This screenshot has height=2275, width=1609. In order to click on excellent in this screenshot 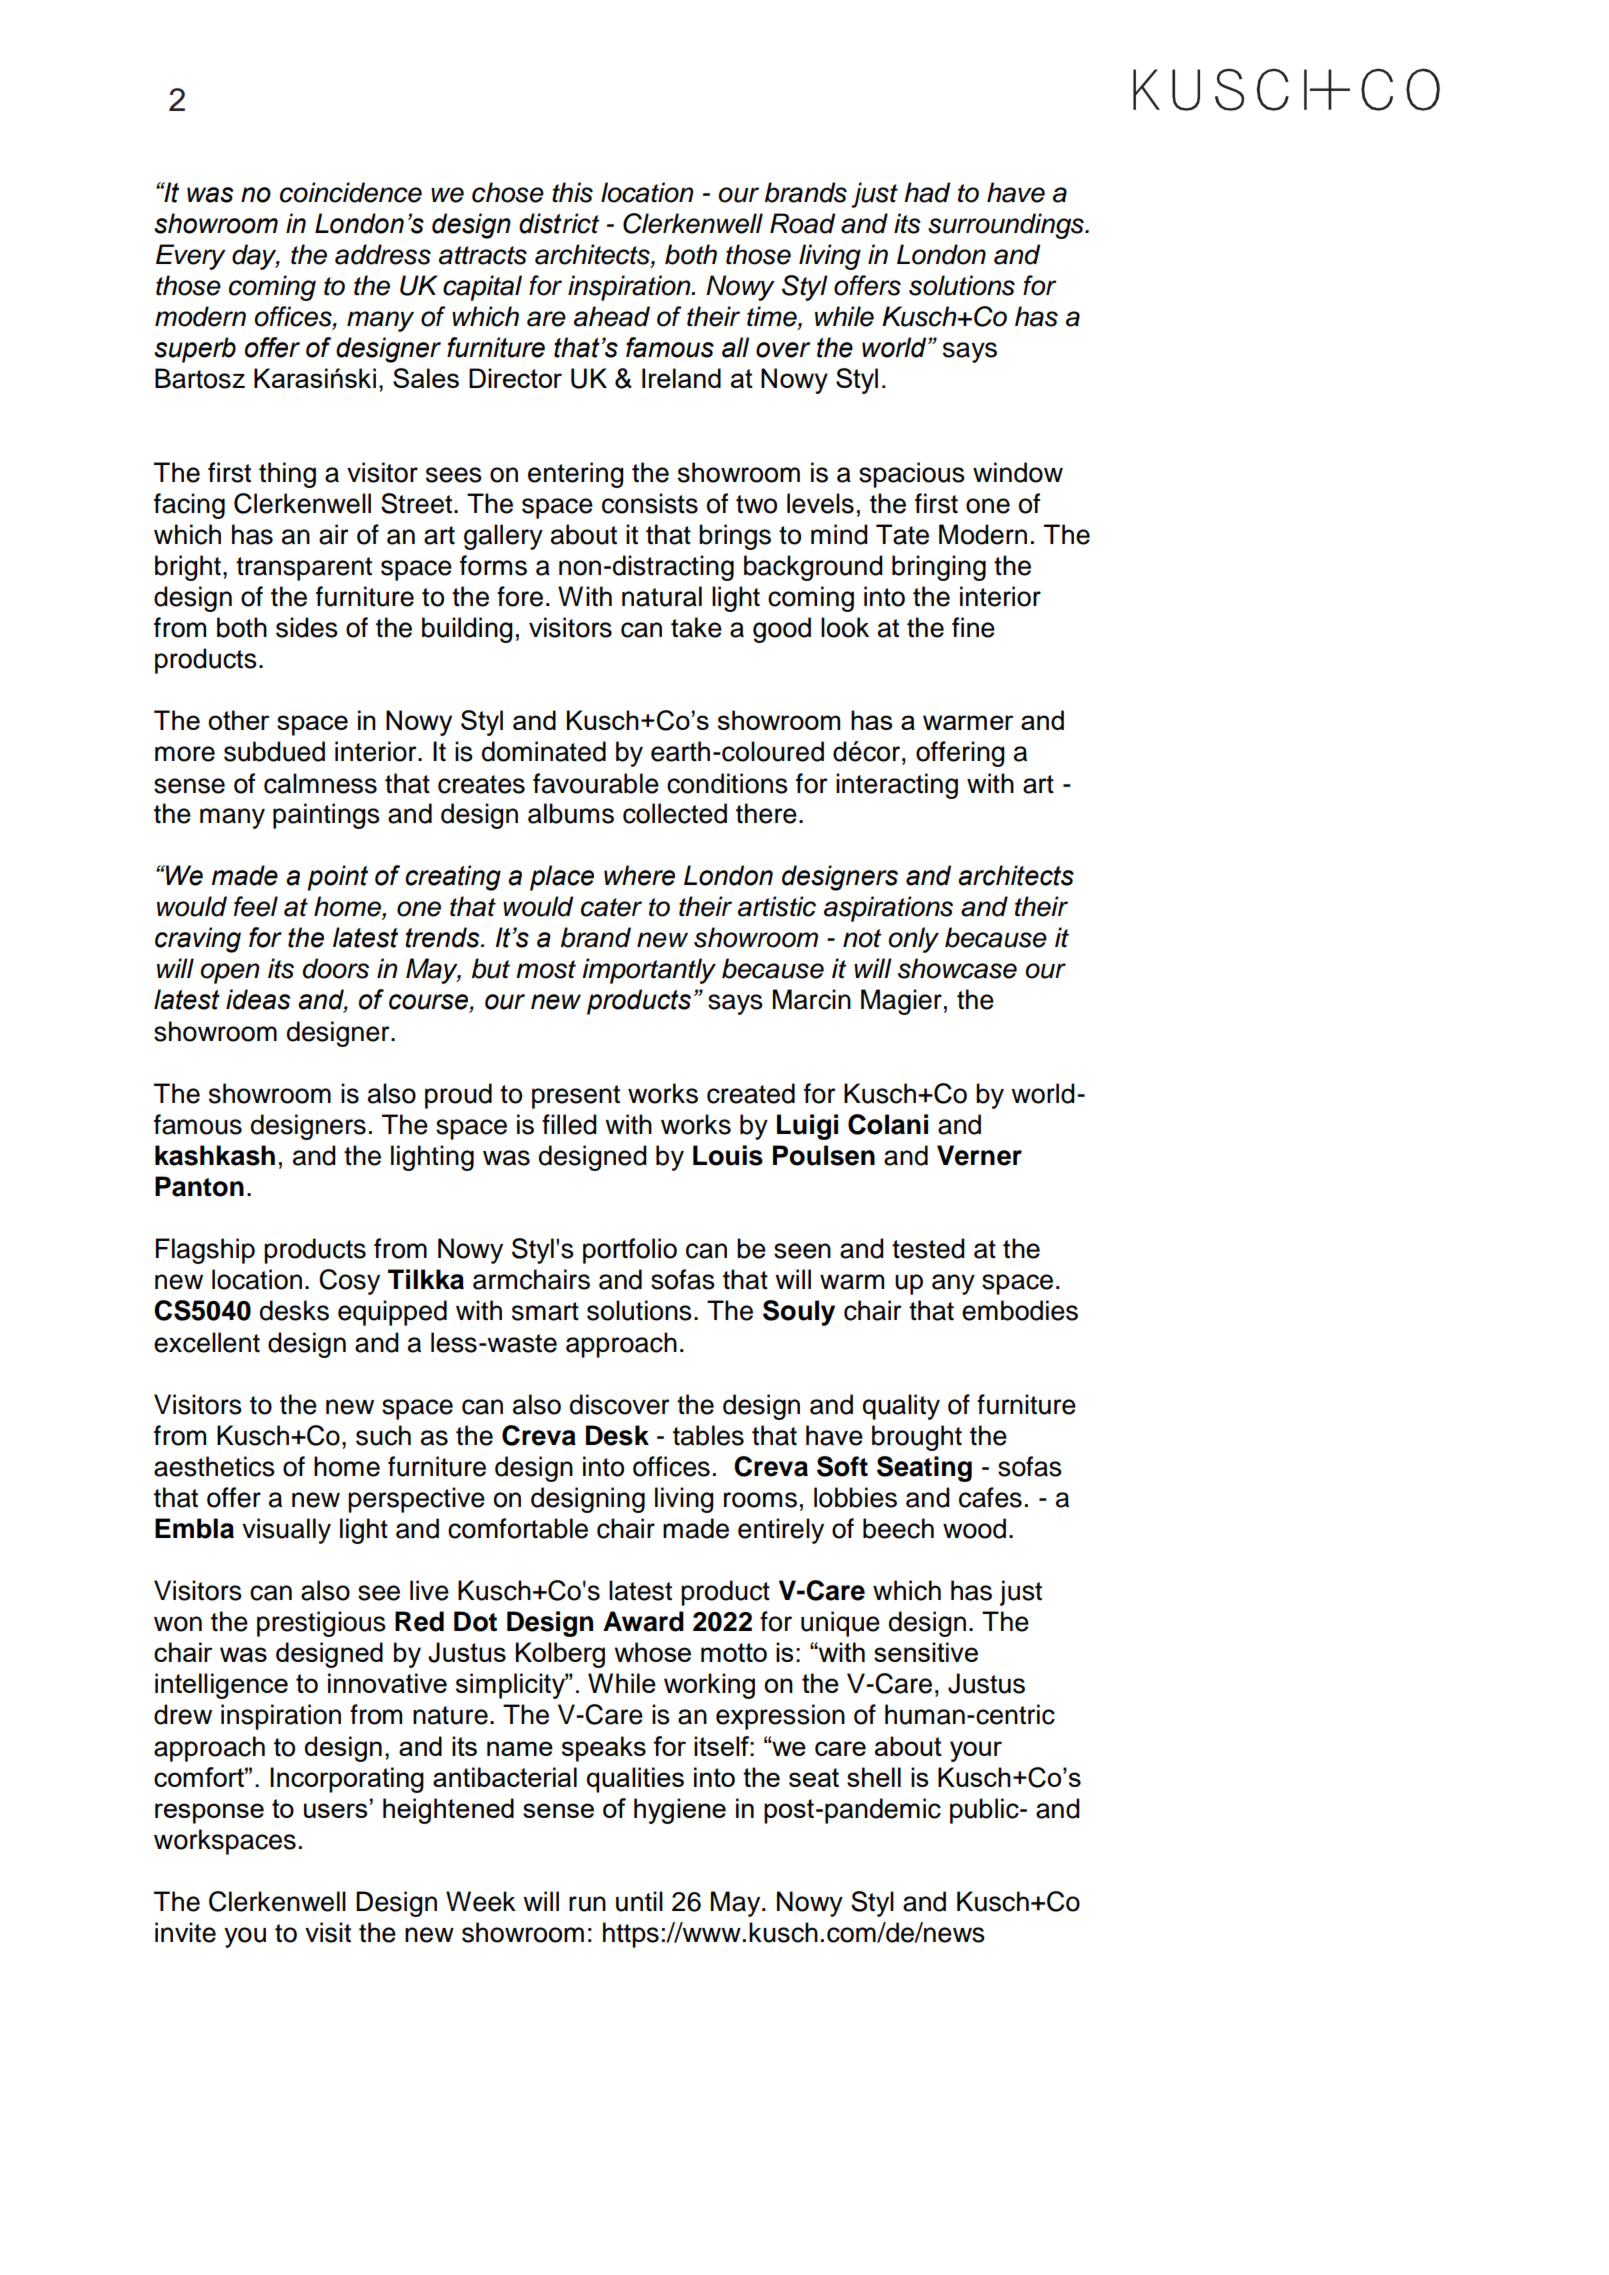, I will do `click(207, 1342)`.
